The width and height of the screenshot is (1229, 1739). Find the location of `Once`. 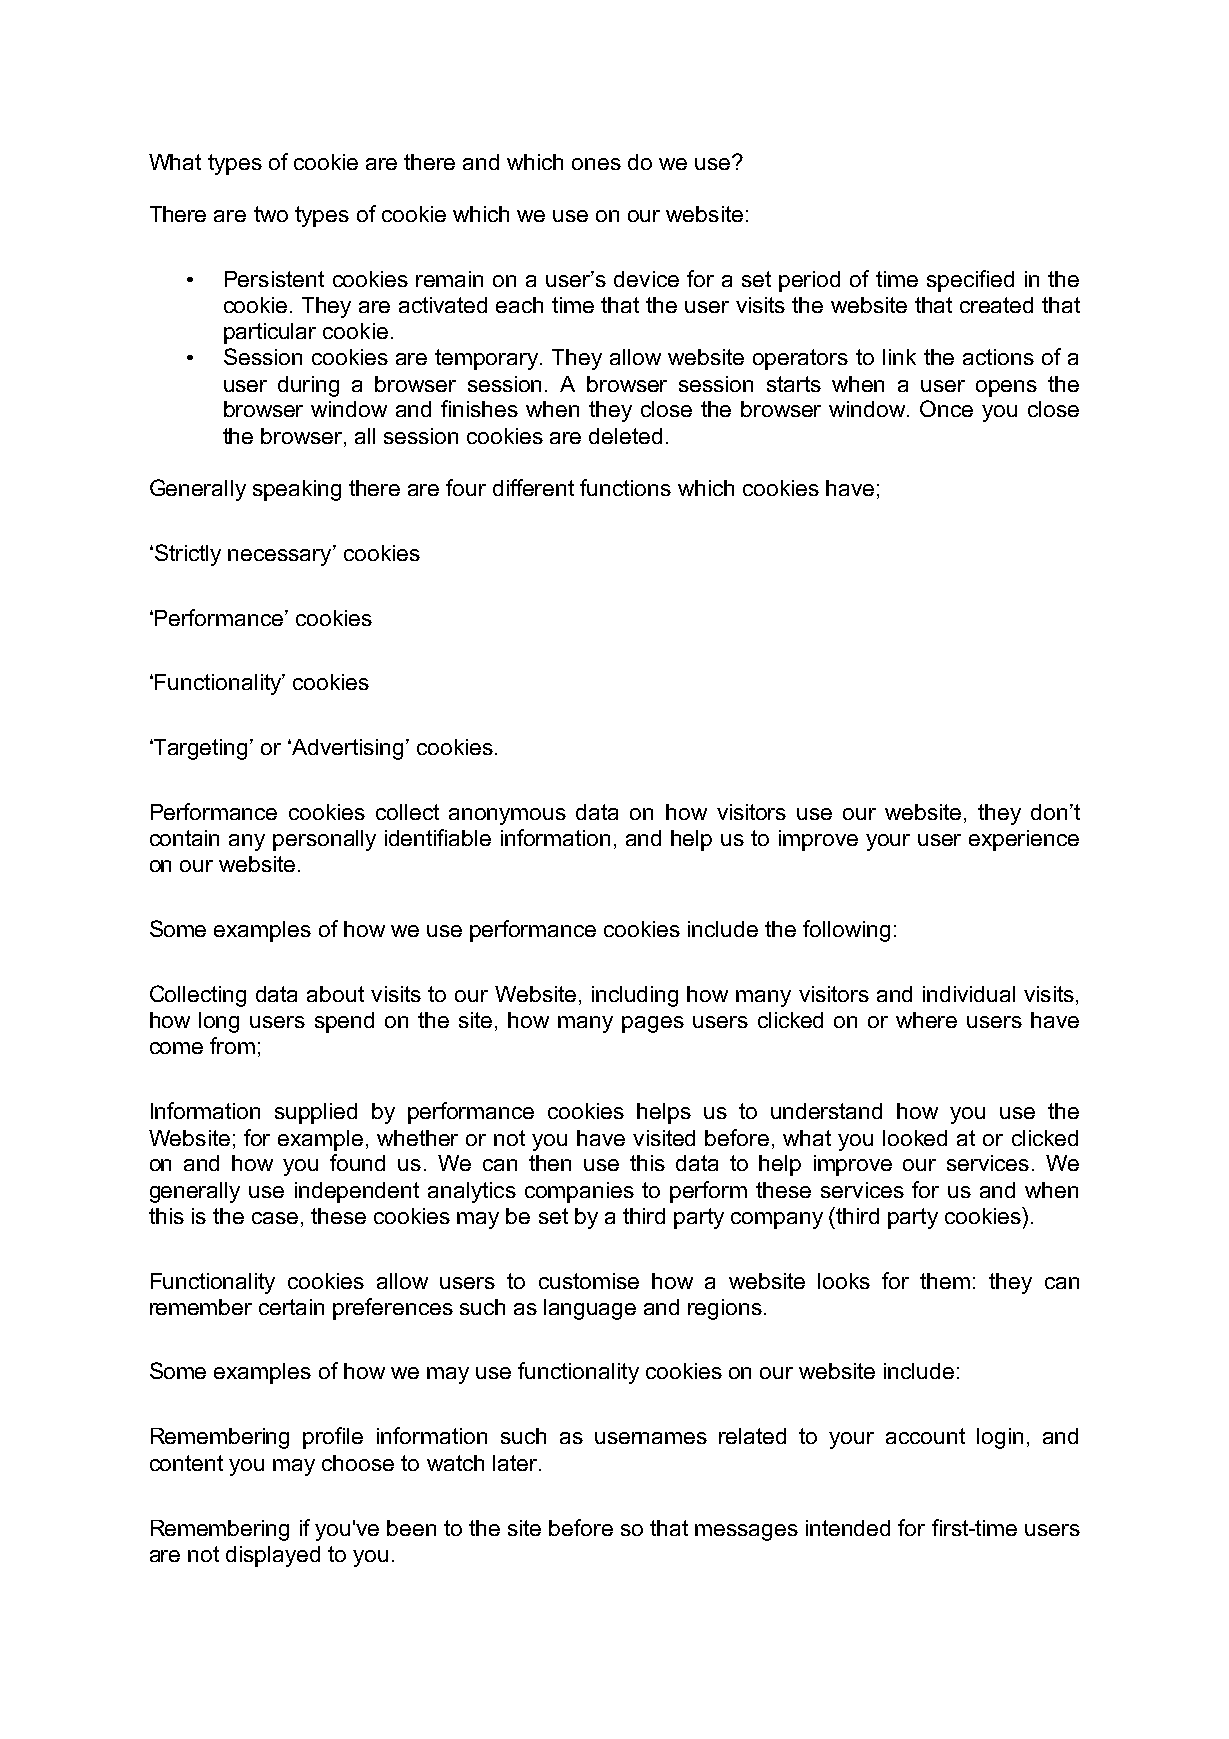

Once is located at coordinates (946, 408).
